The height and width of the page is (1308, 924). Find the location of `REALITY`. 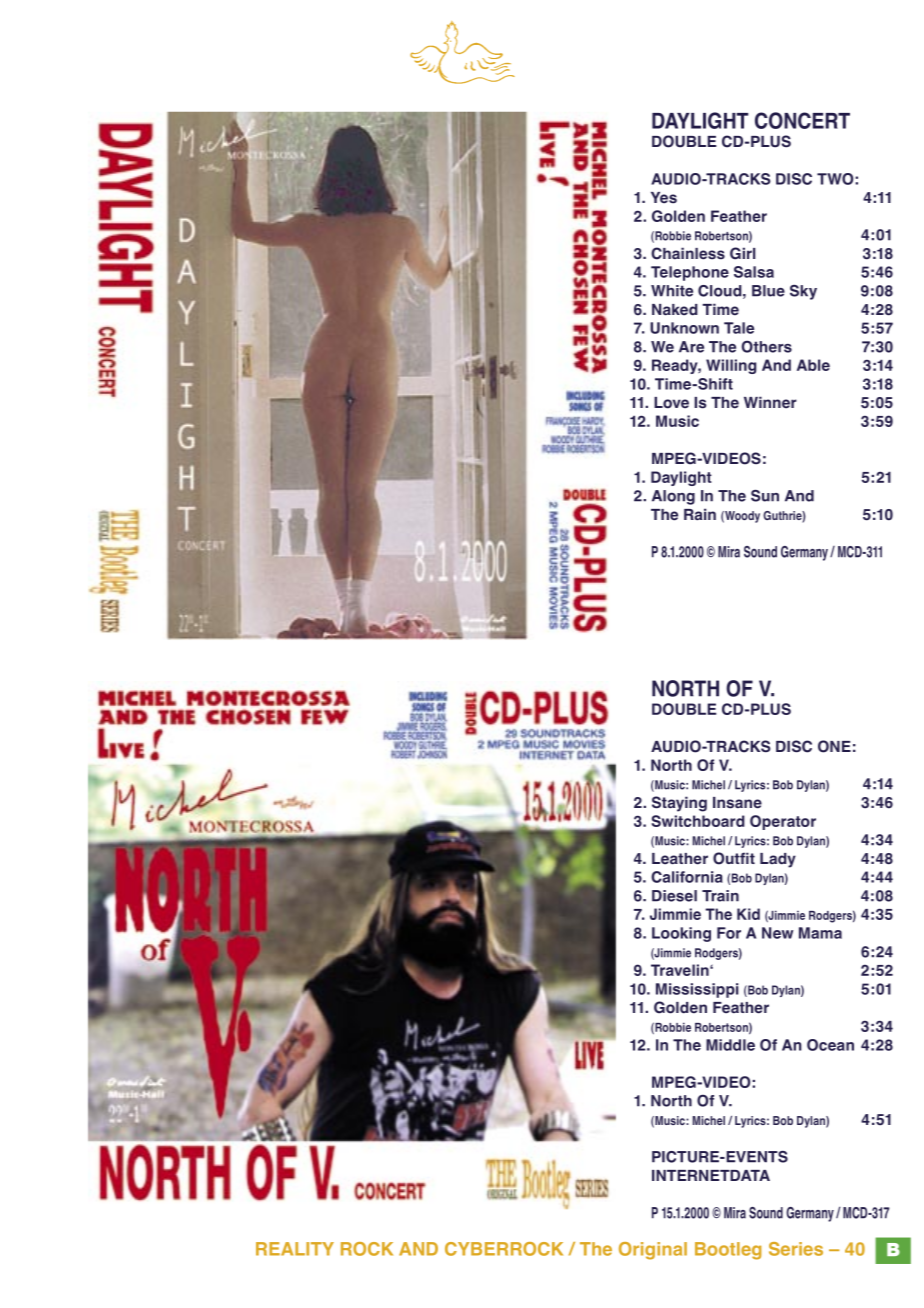

REALITY is located at coordinates (295, 1249).
